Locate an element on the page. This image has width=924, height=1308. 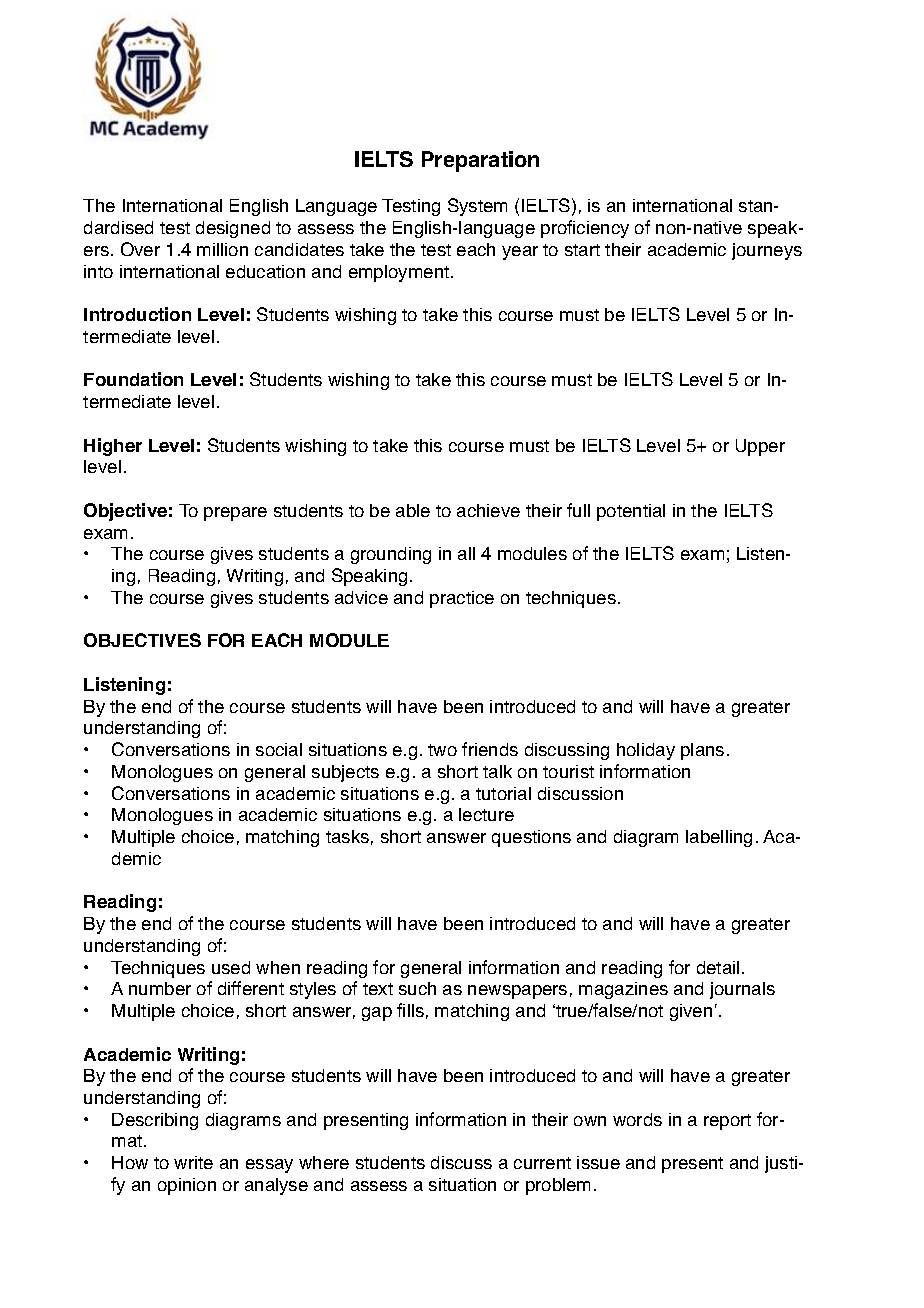
plans is located at coordinates (702, 751).
